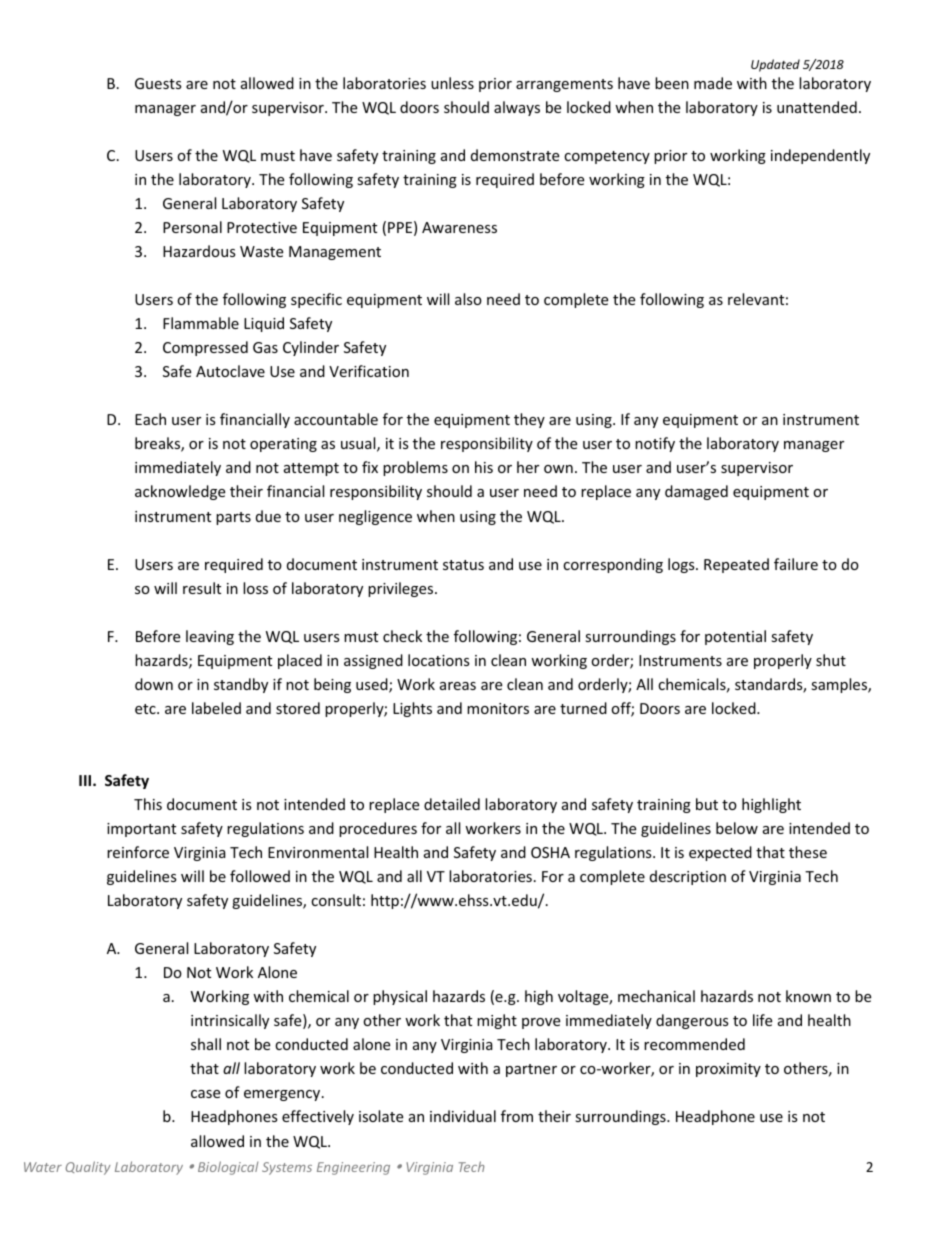 The image size is (952, 1233). Describe the element at coordinates (713, 83) in the page. I see `made` at that location.
